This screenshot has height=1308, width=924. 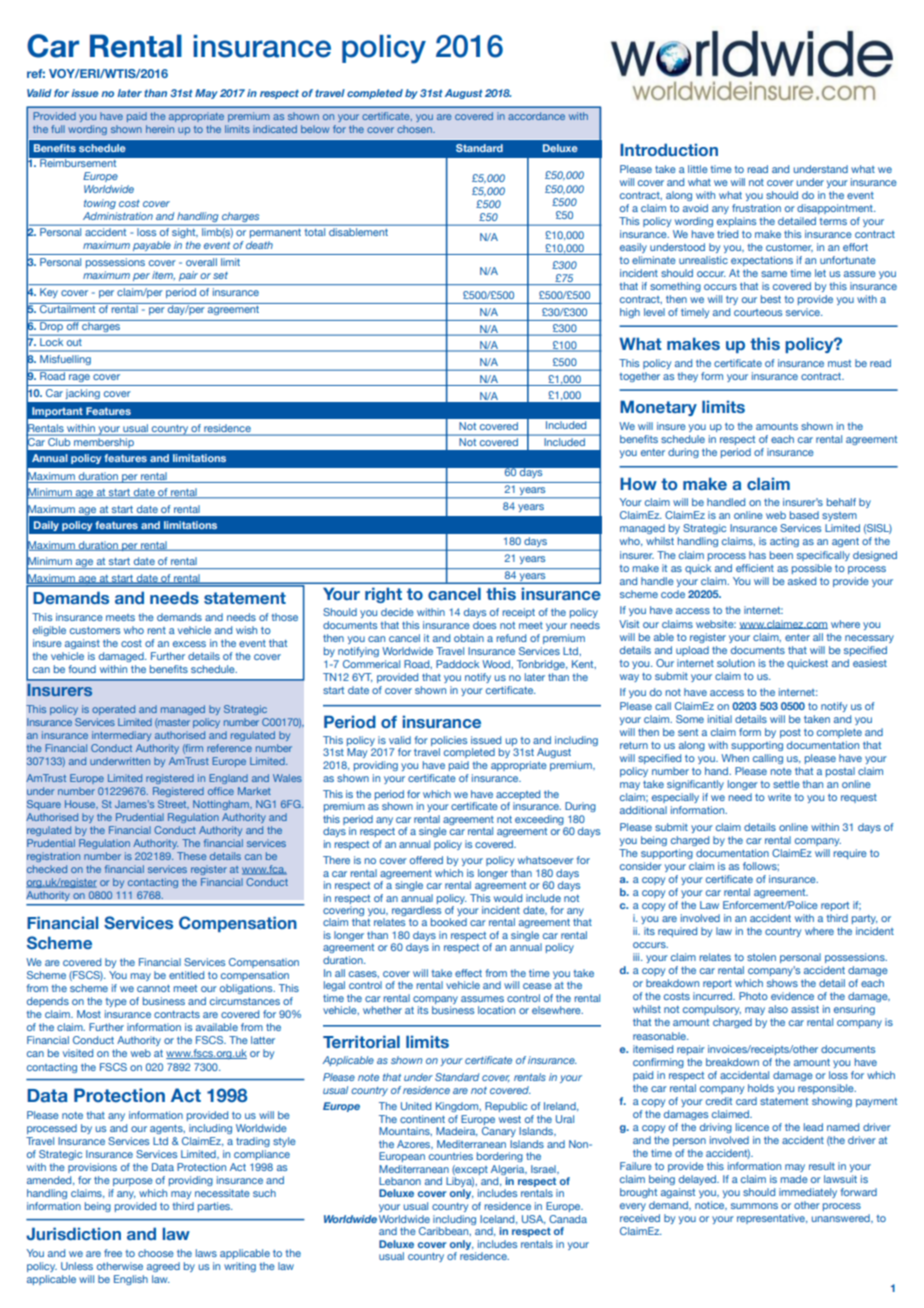 What do you see at coordinates (160, 129) in the screenshot?
I see `herein` at bounding box center [160, 129].
